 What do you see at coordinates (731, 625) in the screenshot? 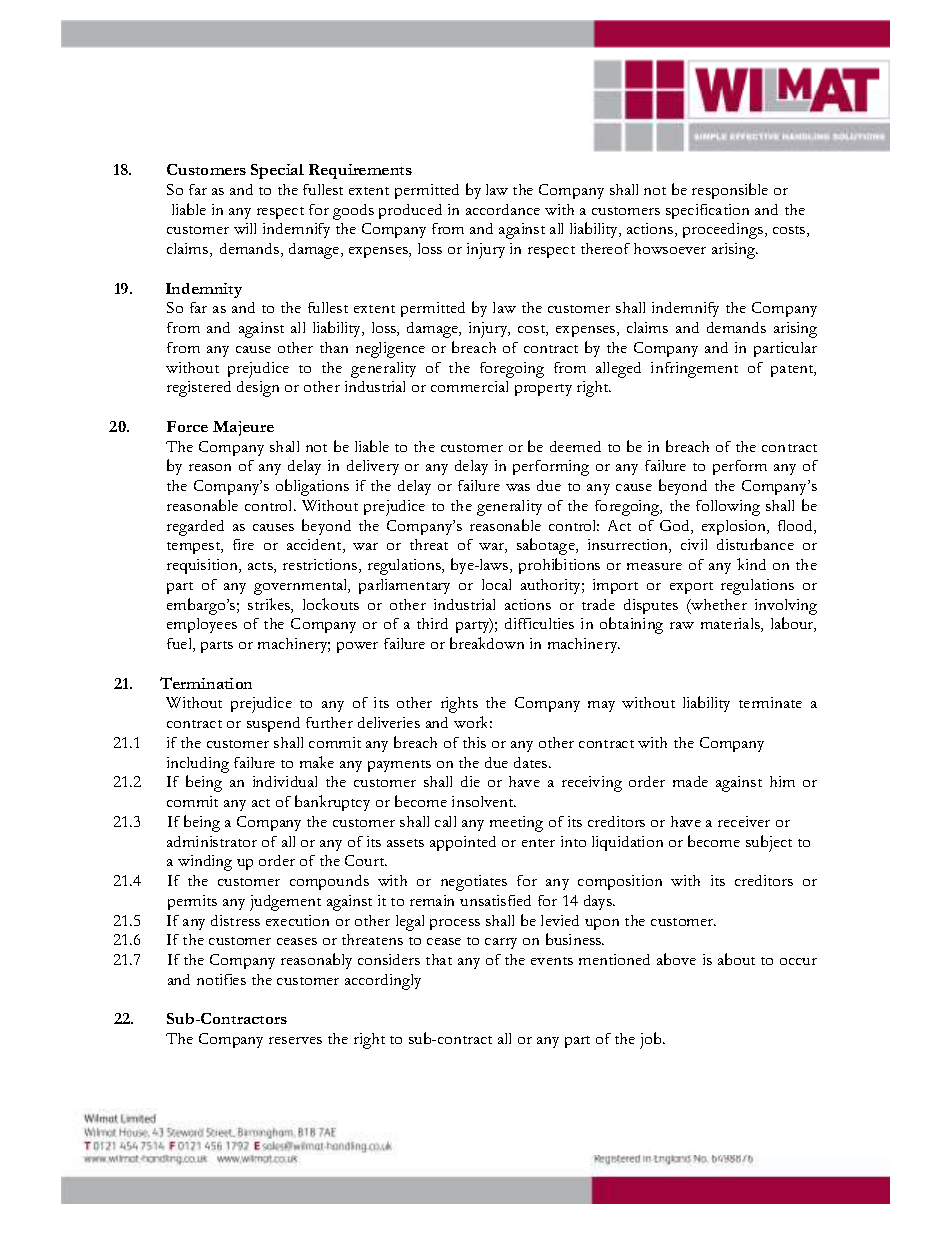
I see `materials` at bounding box center [731, 625].
